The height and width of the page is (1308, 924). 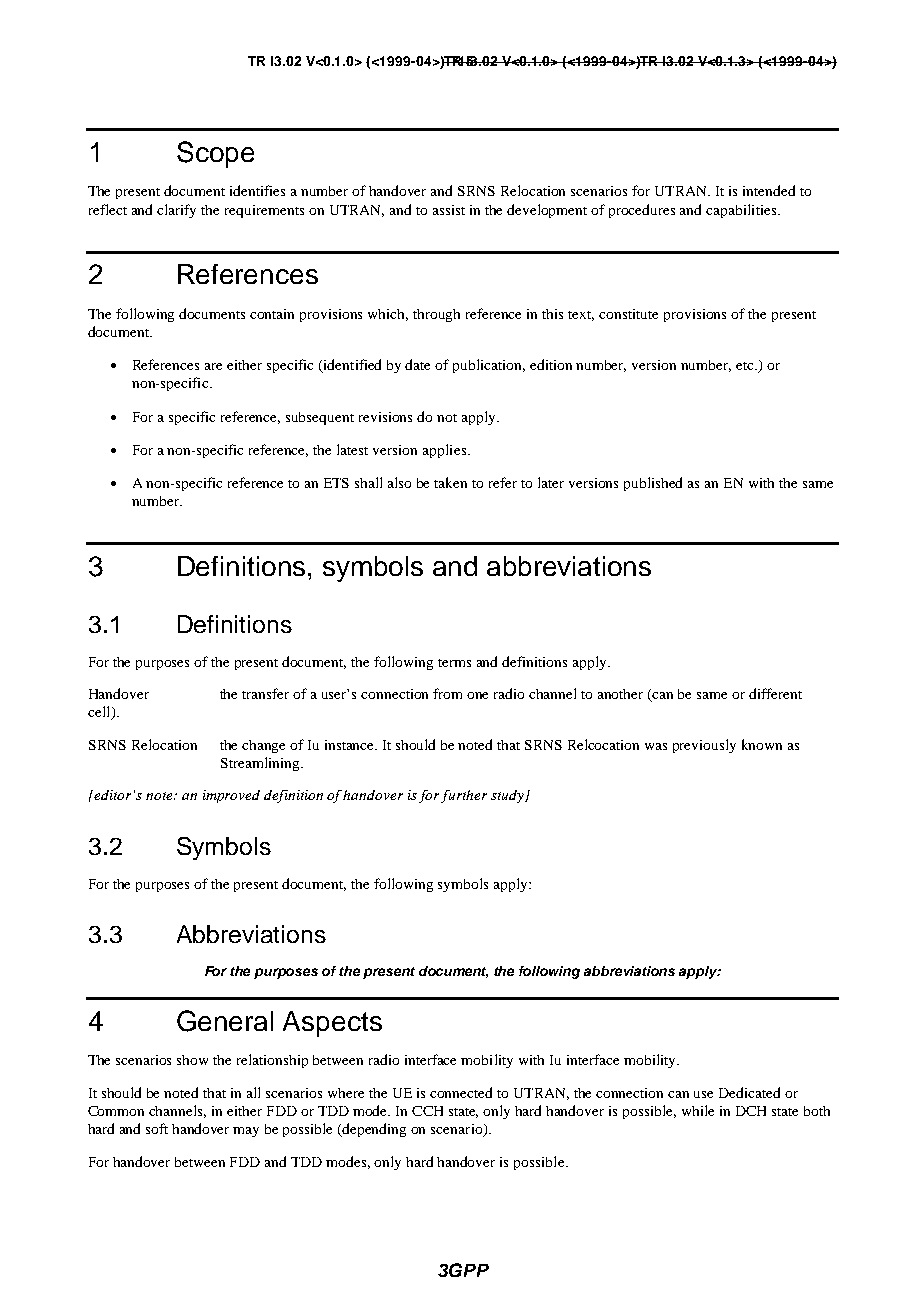 What do you see at coordinates (449, 210) in the page?
I see `assist` at bounding box center [449, 210].
